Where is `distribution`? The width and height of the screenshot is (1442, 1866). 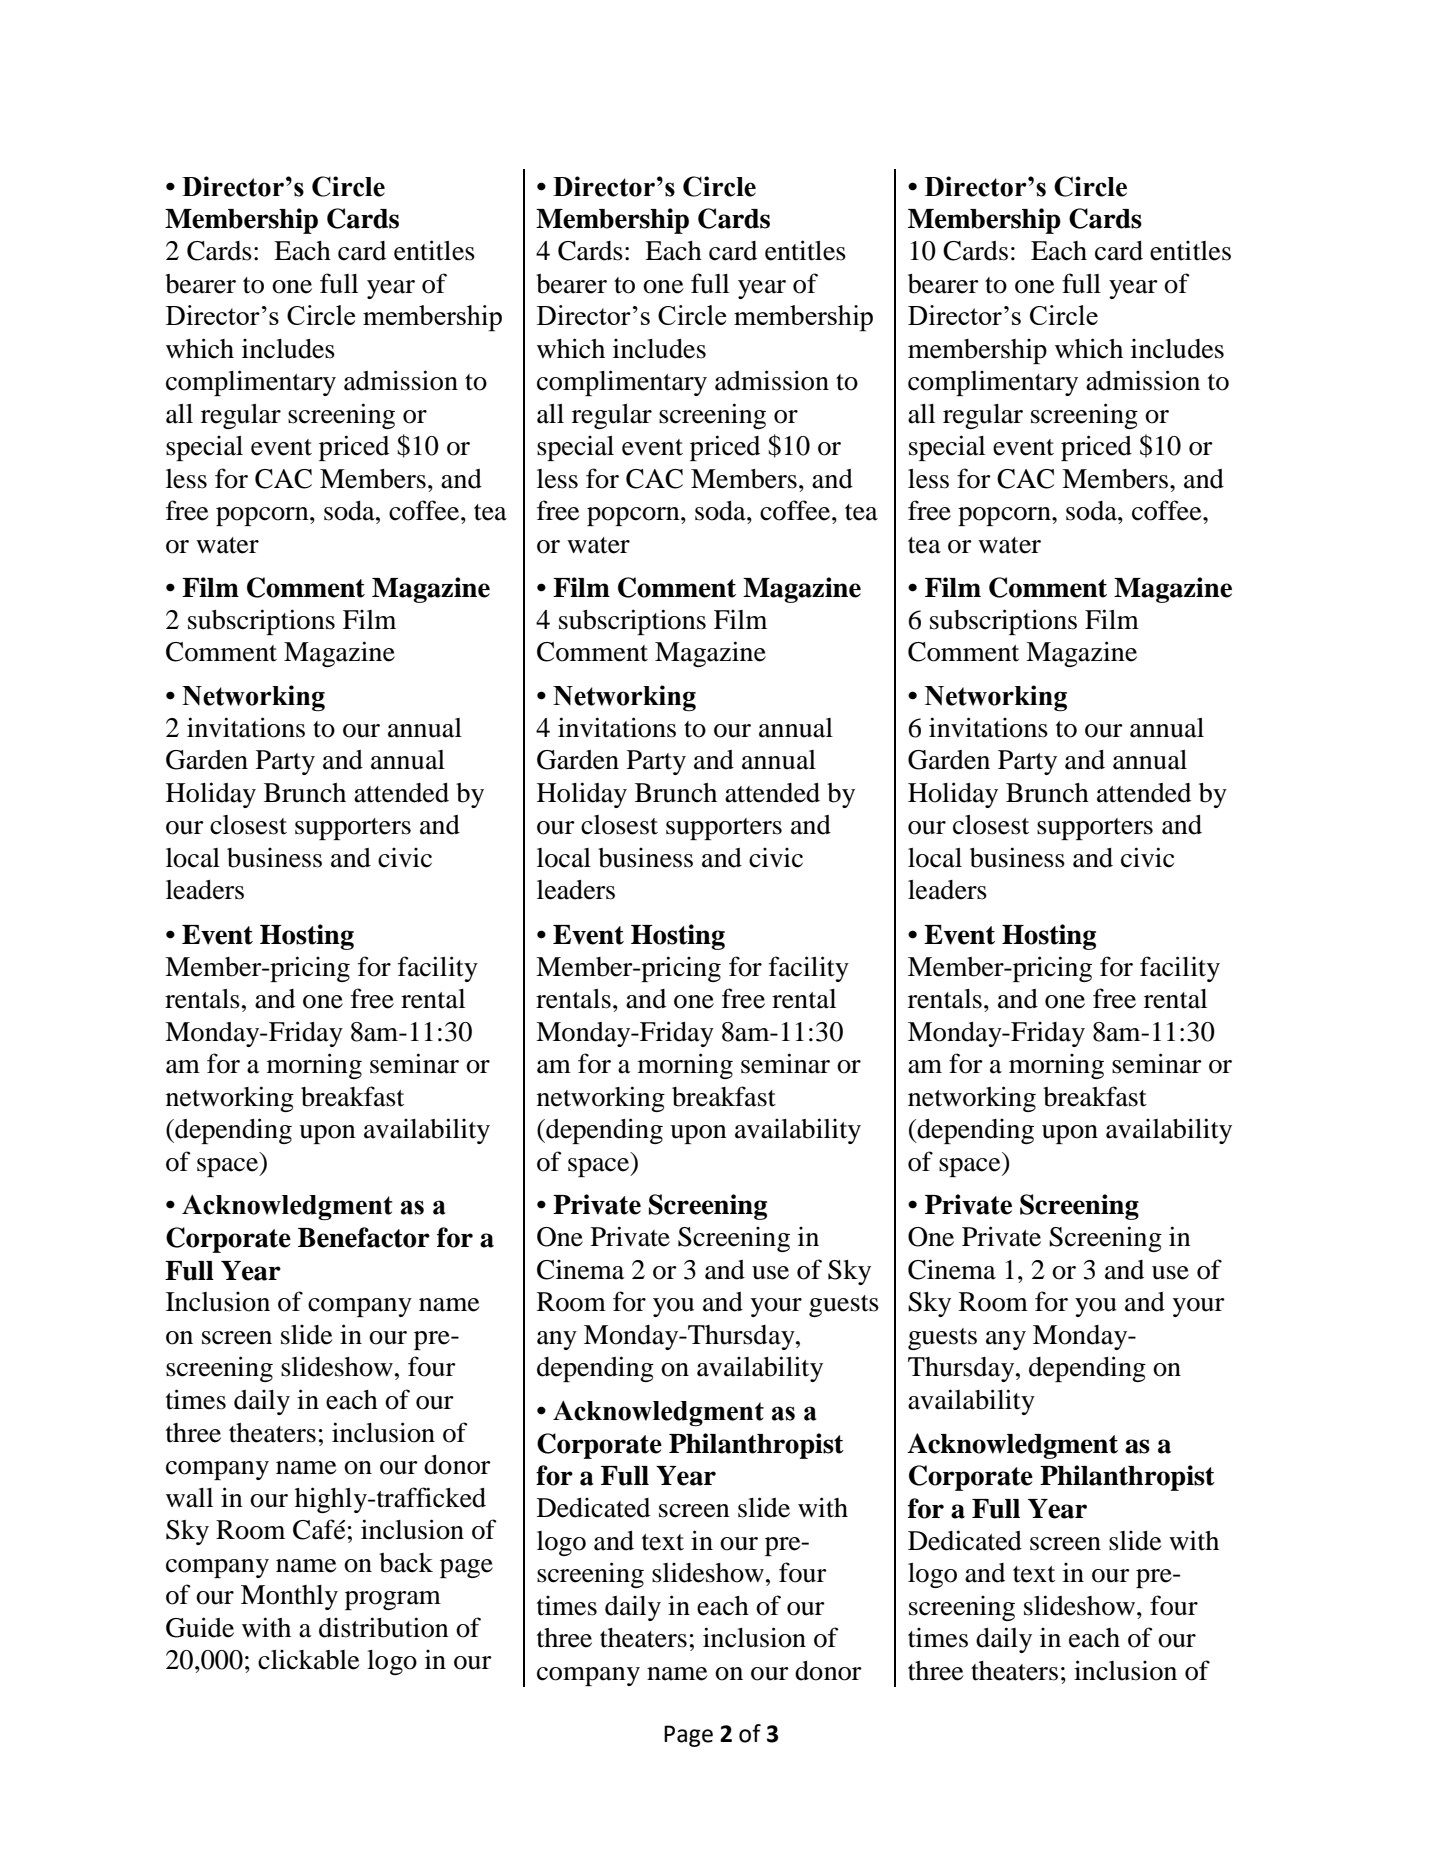
distribution is located at coordinates (384, 1627).
